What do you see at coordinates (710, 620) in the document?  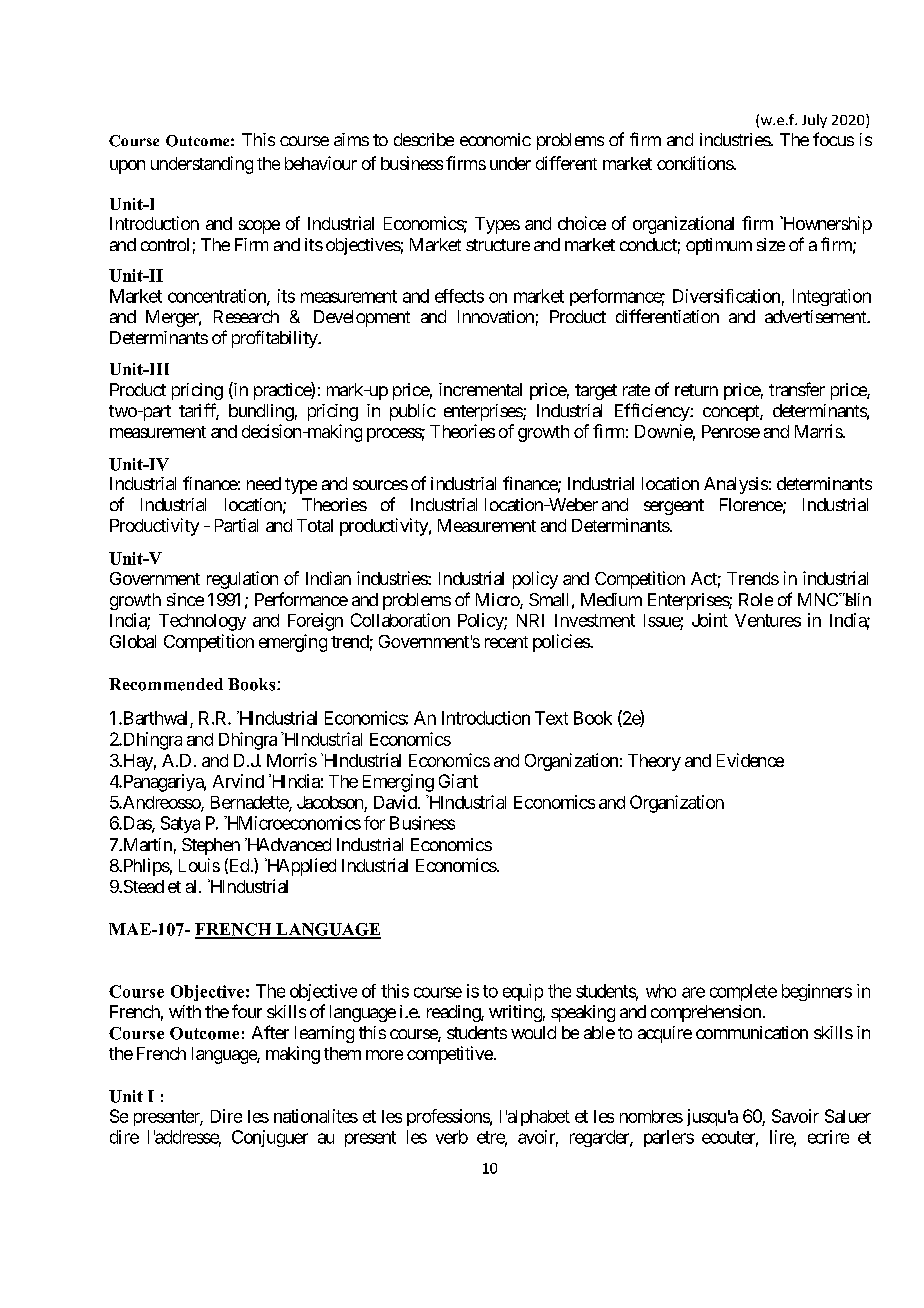 I see `Joint` at bounding box center [710, 620].
